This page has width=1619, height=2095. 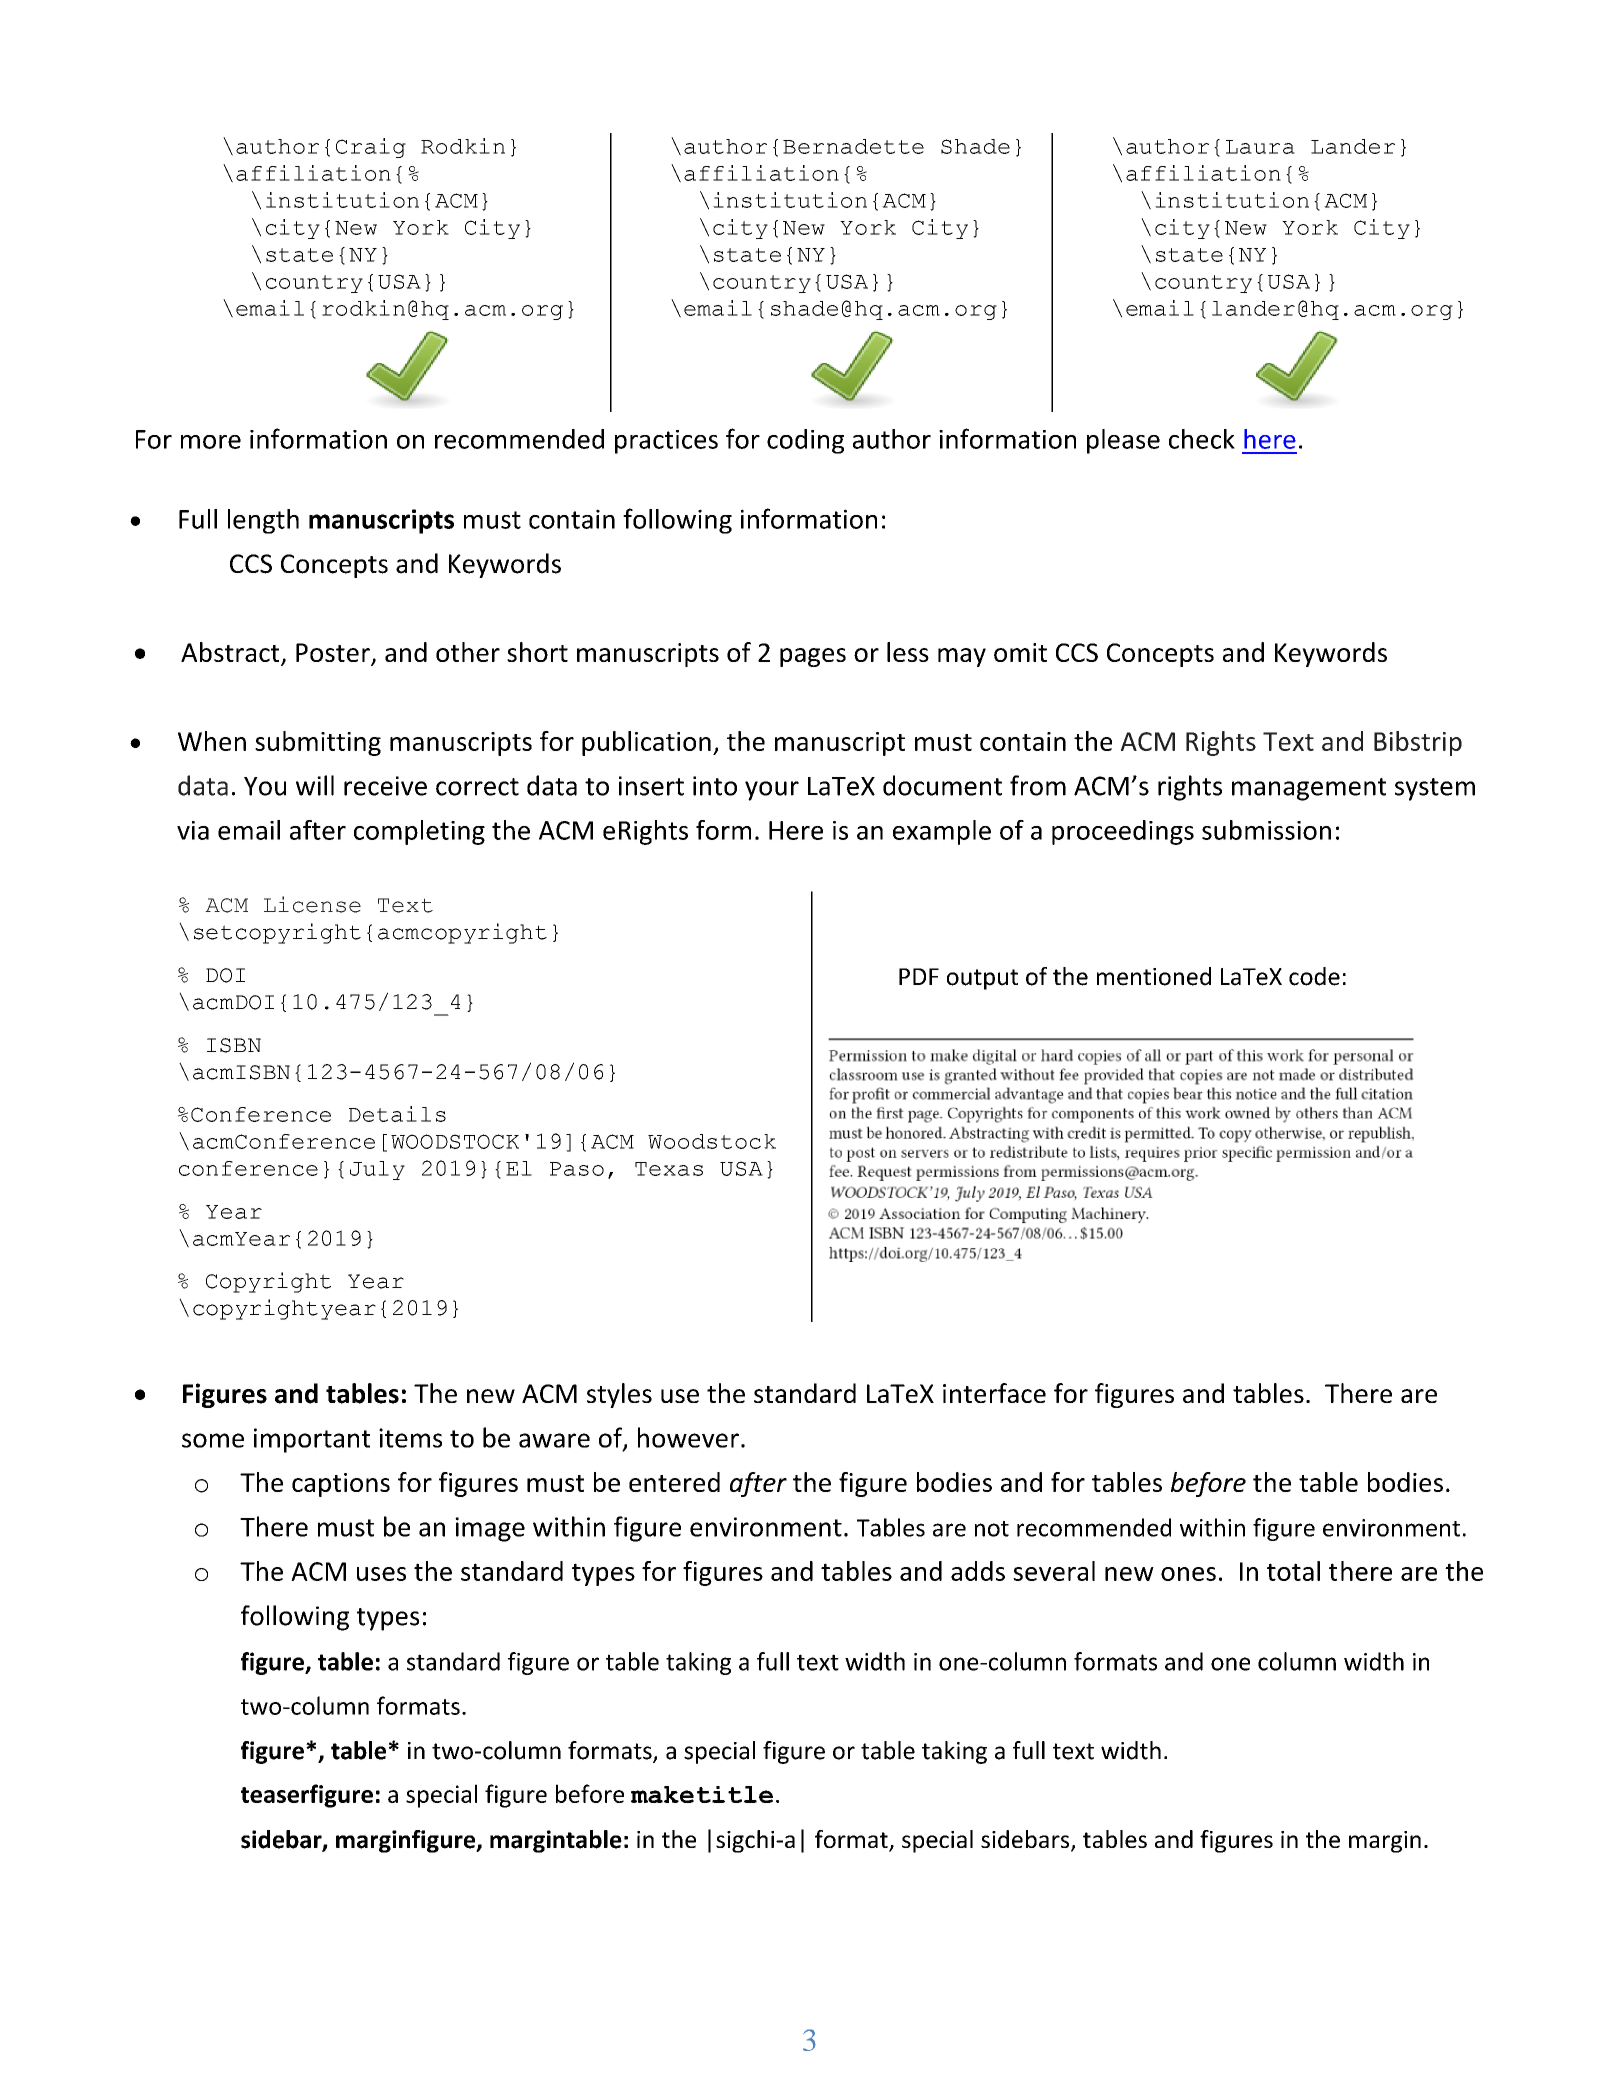 What do you see at coordinates (381, 1574) in the page?
I see `uses` at bounding box center [381, 1574].
